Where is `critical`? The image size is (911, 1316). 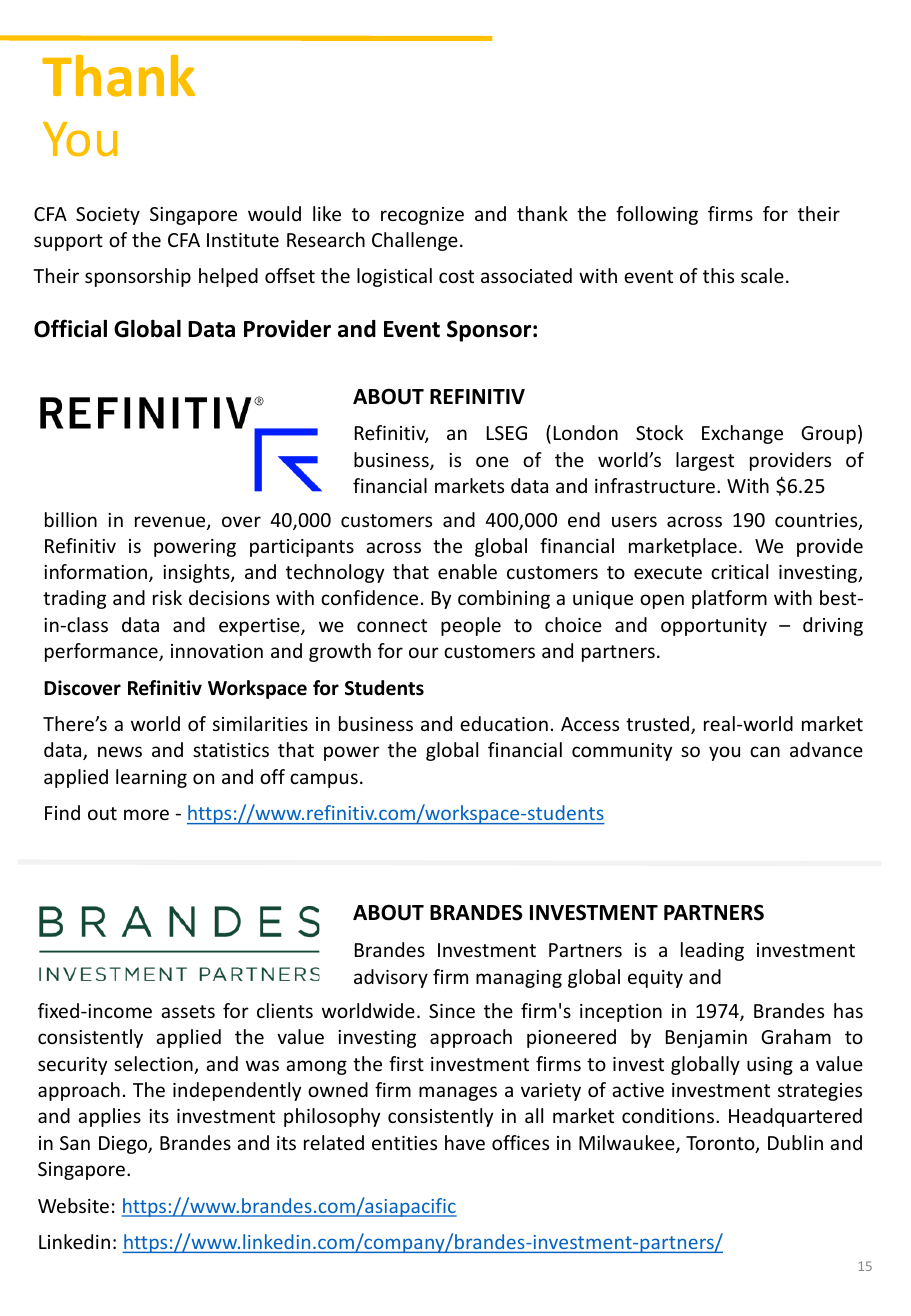
critical is located at coordinates (739, 571).
